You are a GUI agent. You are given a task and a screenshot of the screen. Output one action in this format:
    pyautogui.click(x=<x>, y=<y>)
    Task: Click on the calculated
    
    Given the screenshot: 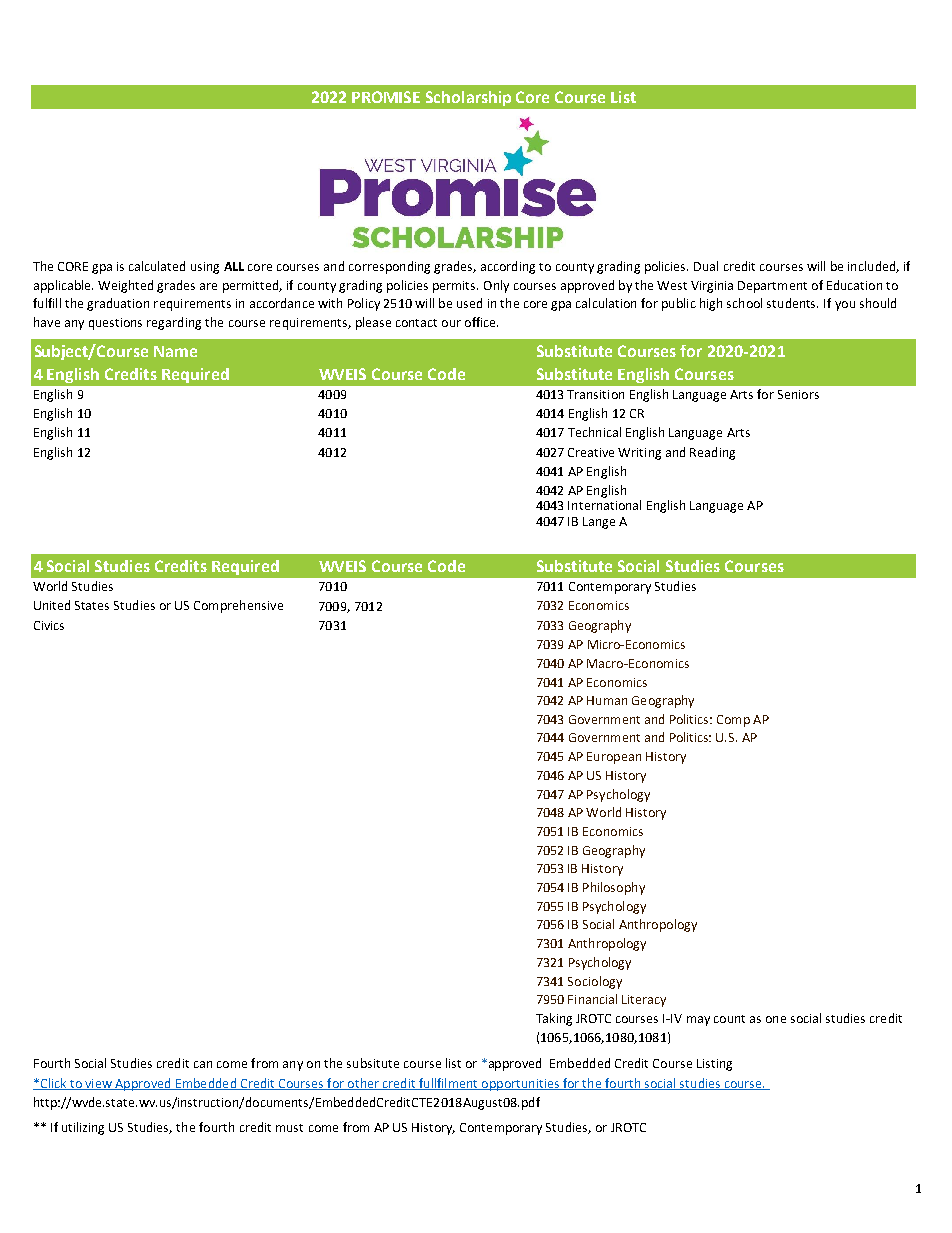 What is the action you would take?
    pyautogui.click(x=157, y=266)
